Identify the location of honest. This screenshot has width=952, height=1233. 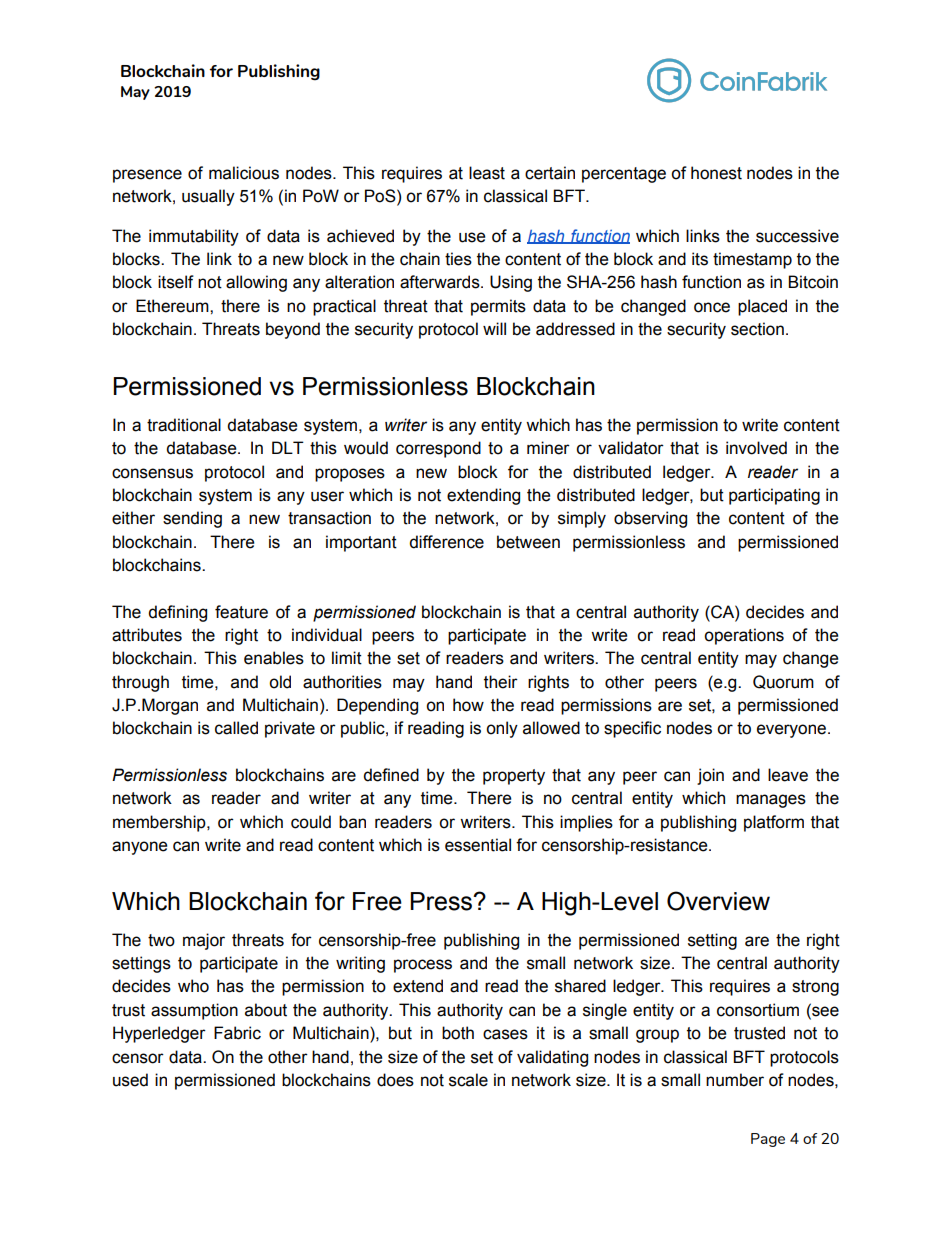
(716, 173).
